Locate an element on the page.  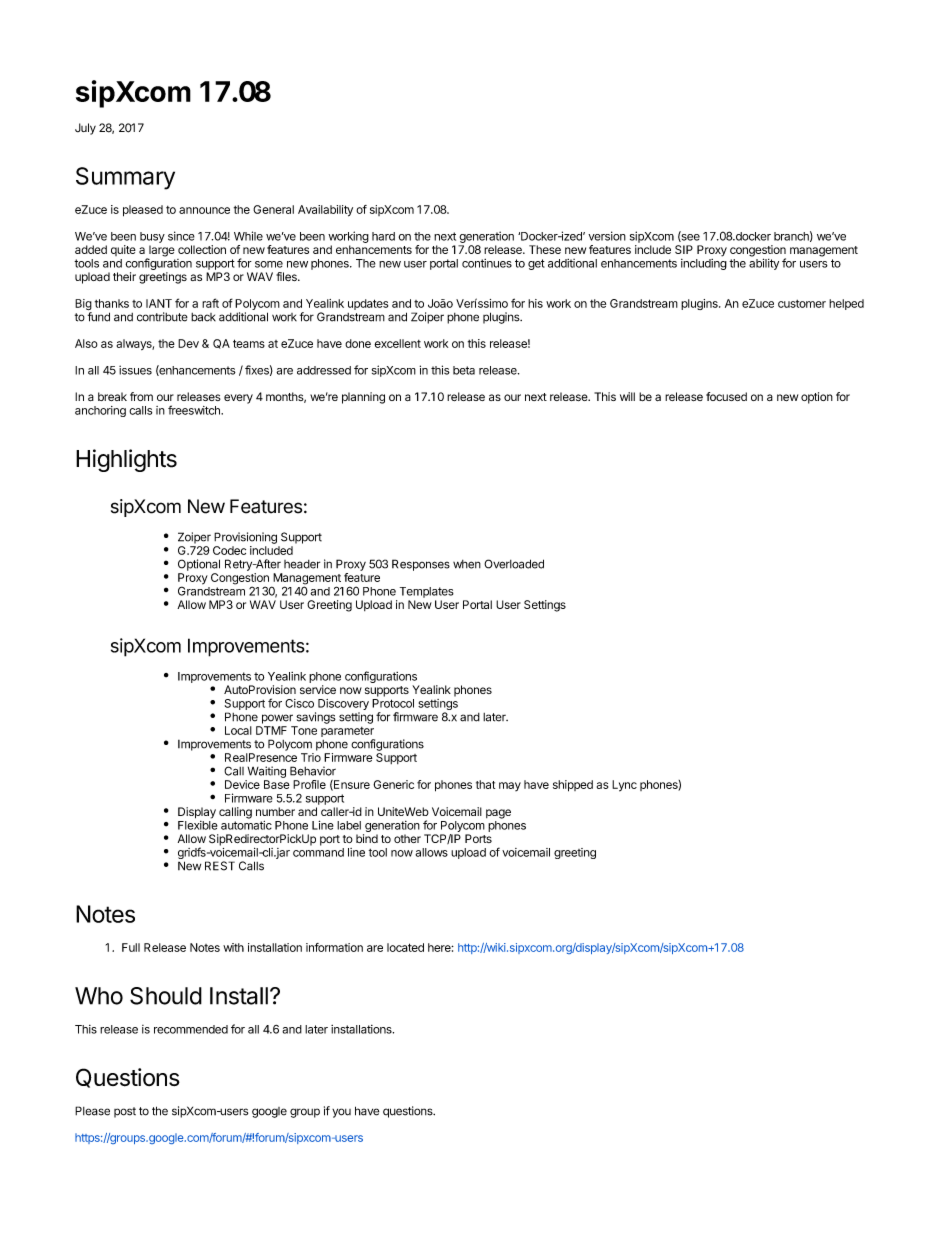
you is located at coordinates (341, 1113).
